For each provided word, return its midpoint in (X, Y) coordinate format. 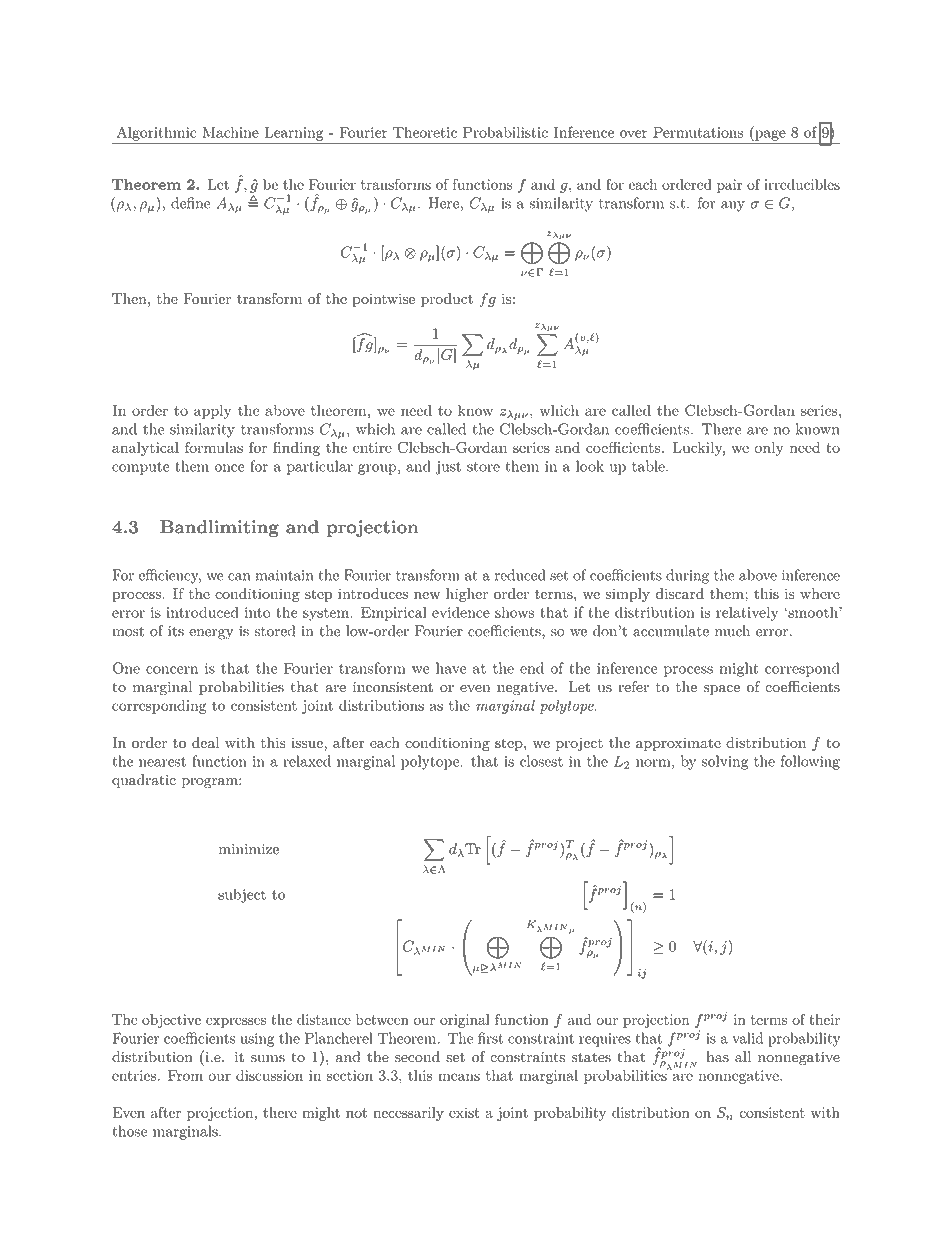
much (732, 631)
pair (730, 186)
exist (464, 1112)
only (769, 449)
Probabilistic (505, 132)
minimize (249, 849)
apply (213, 412)
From (185, 1075)
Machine (230, 132)
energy (211, 634)
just (448, 468)
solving (725, 762)
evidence (461, 612)
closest (541, 761)
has (717, 1057)
